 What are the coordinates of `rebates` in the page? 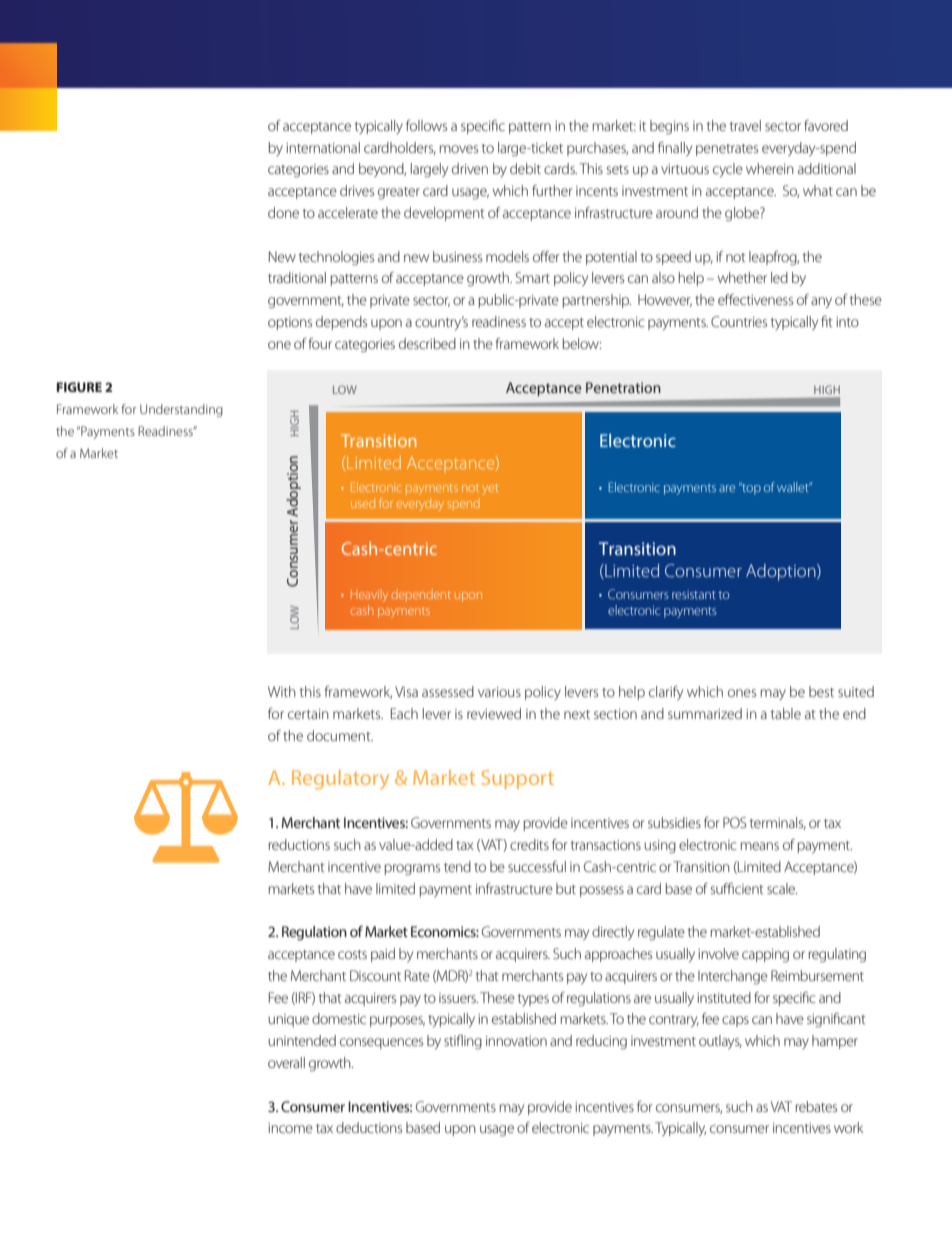 It's located at (816, 1106).
